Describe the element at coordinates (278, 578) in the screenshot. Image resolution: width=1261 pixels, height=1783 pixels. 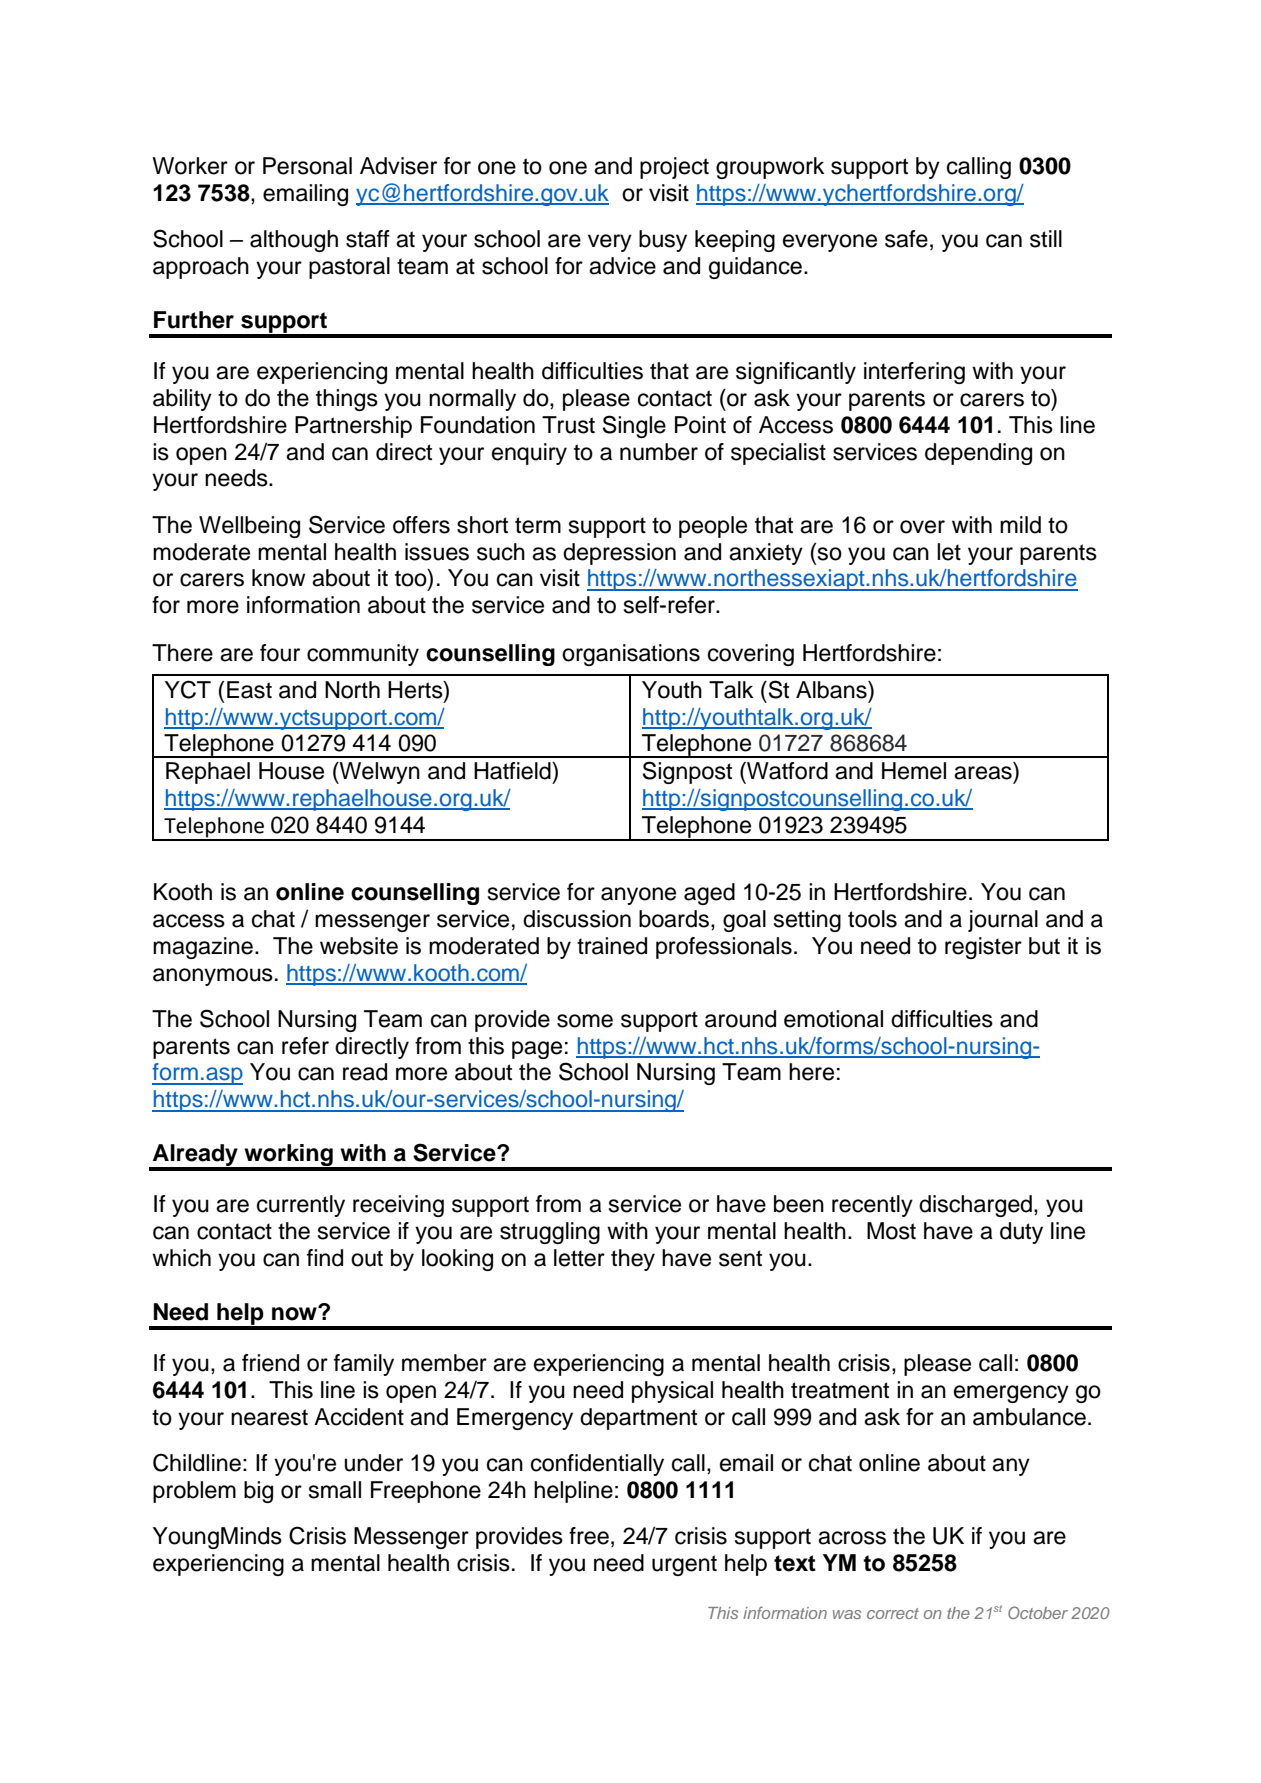
I see `know` at that location.
